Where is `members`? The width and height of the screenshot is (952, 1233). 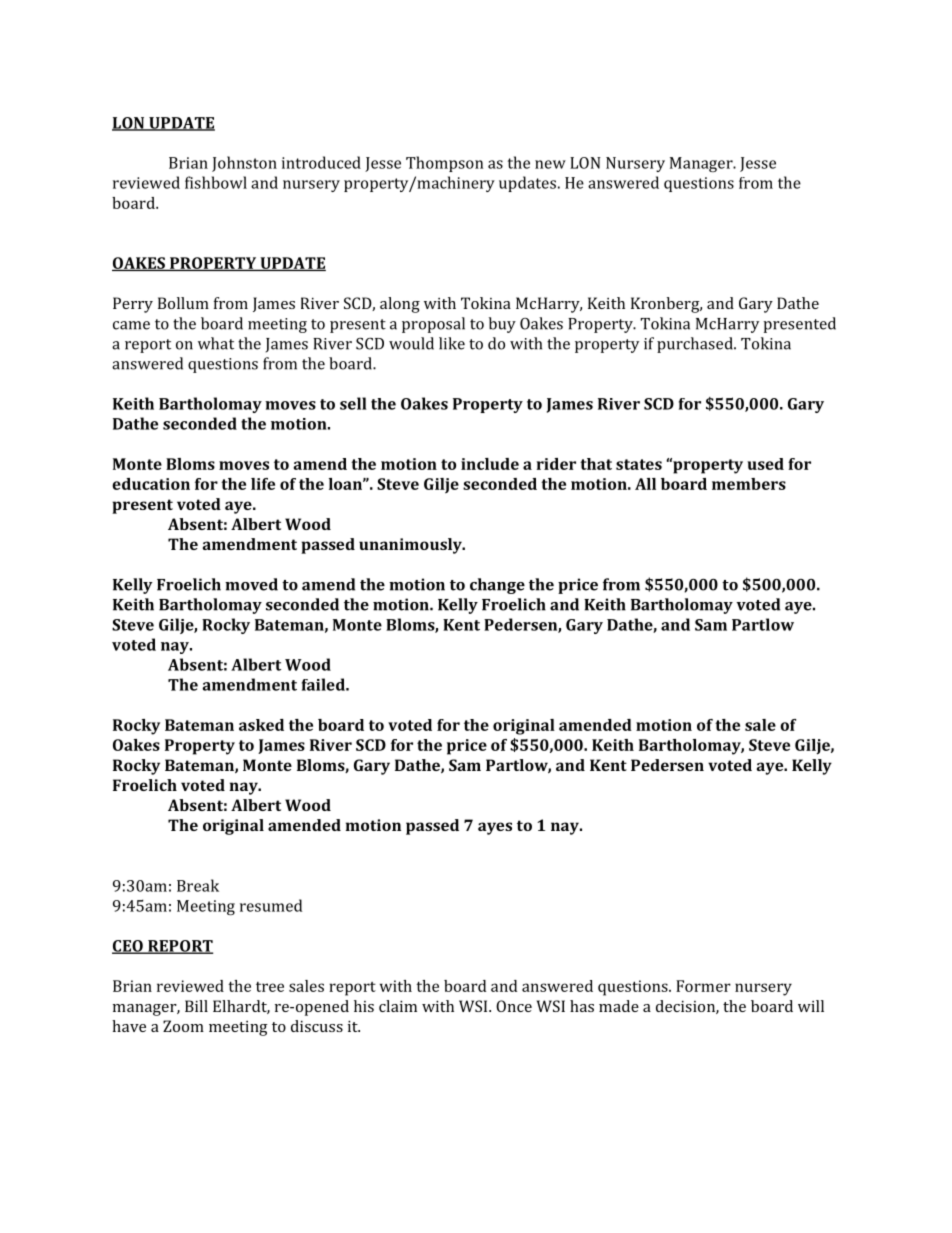 members is located at coordinates (749, 484).
